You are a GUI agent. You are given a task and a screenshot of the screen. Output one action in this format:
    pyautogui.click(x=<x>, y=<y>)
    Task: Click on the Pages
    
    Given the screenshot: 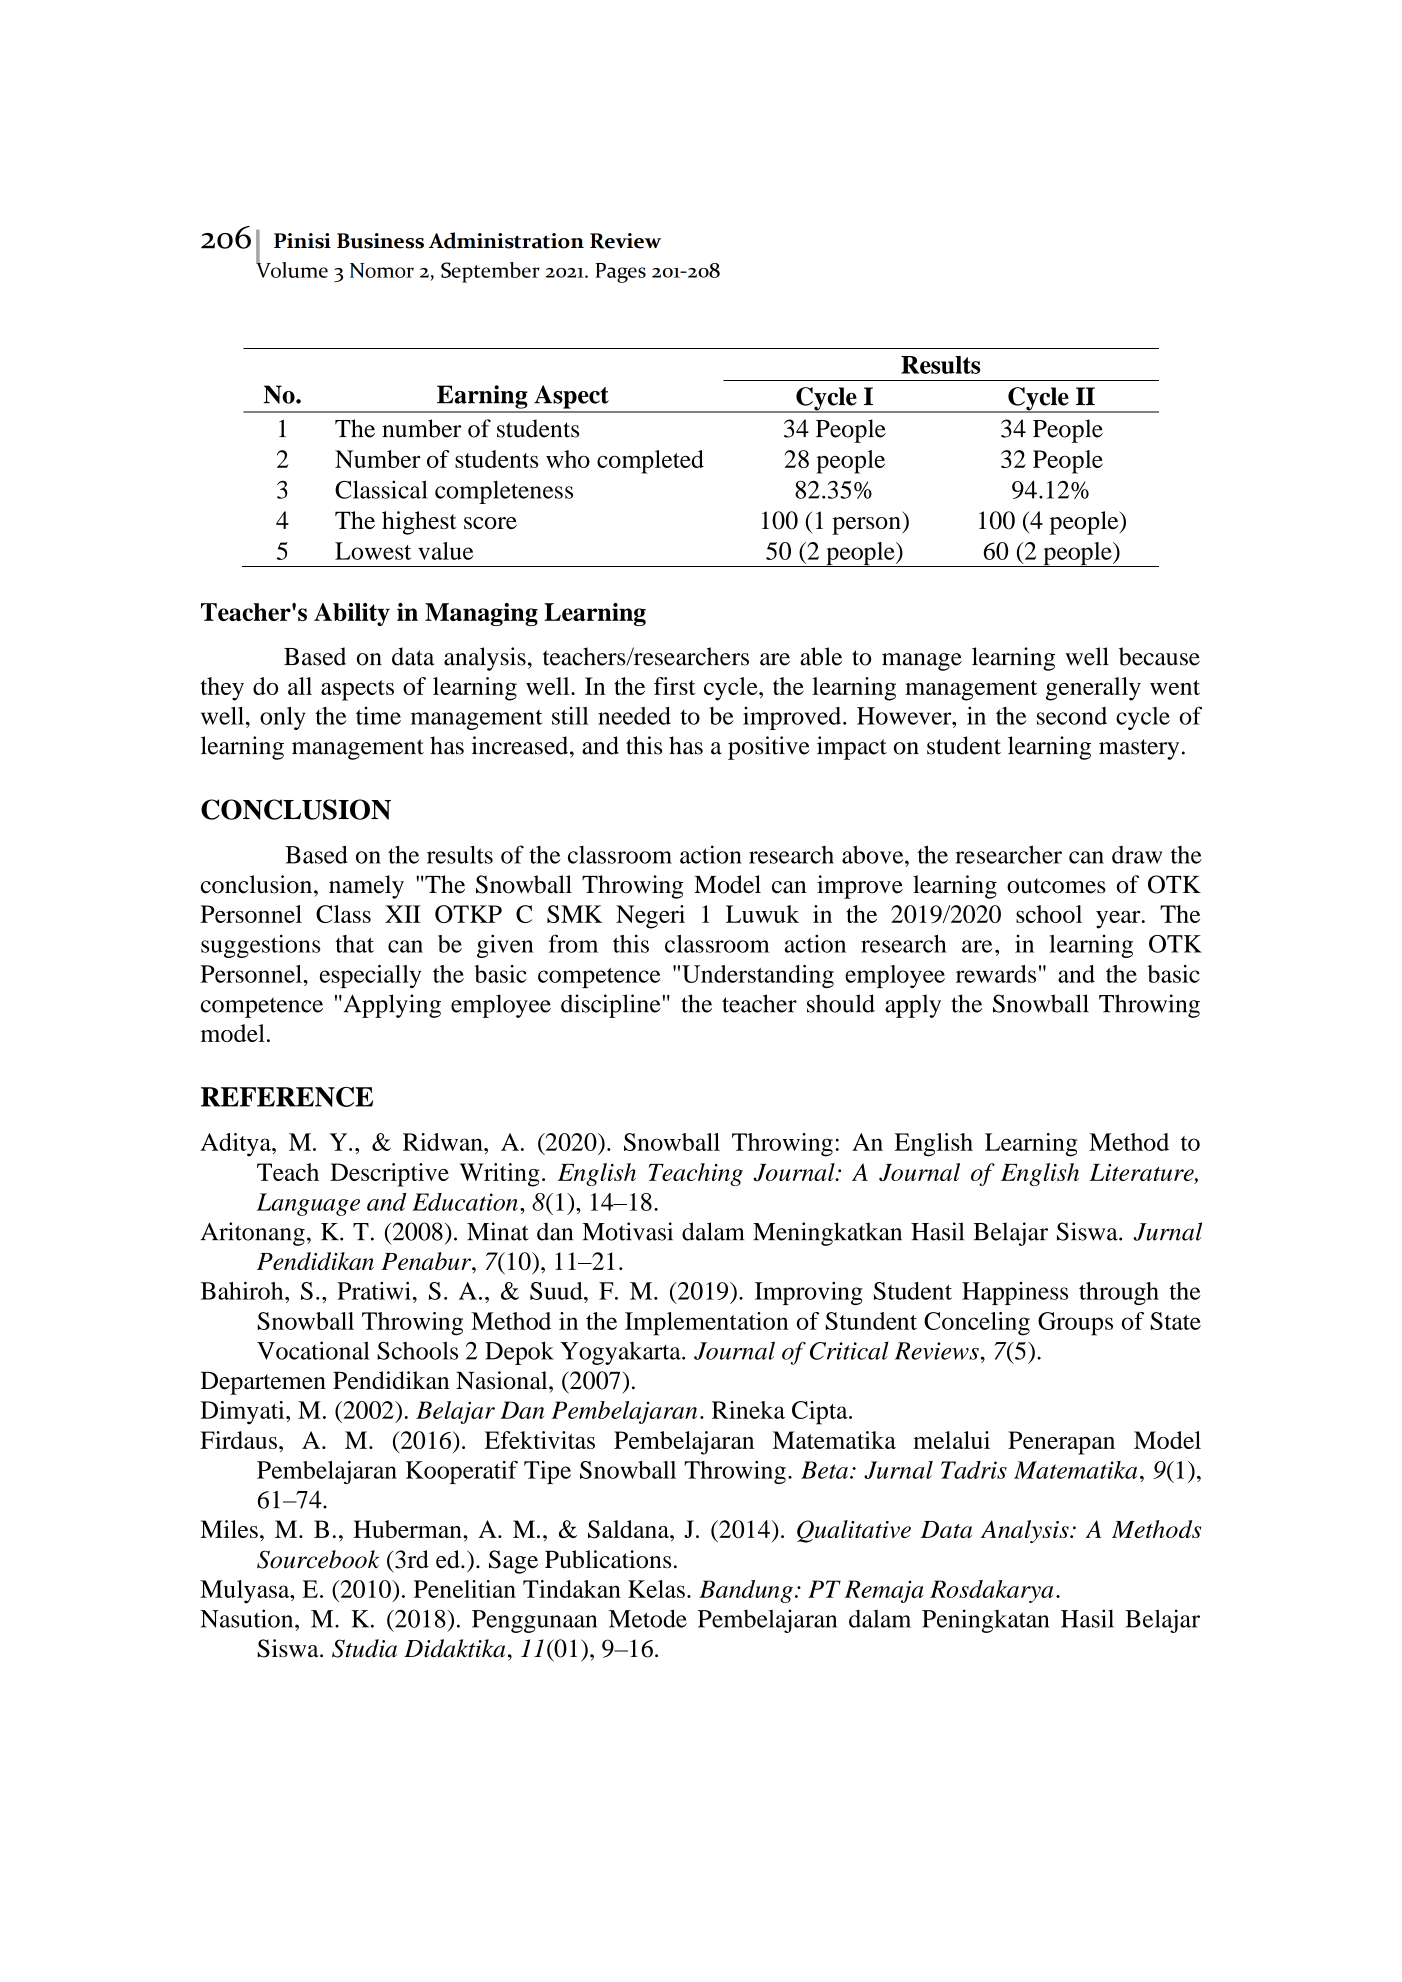 What is the action you would take?
    pyautogui.click(x=620, y=273)
